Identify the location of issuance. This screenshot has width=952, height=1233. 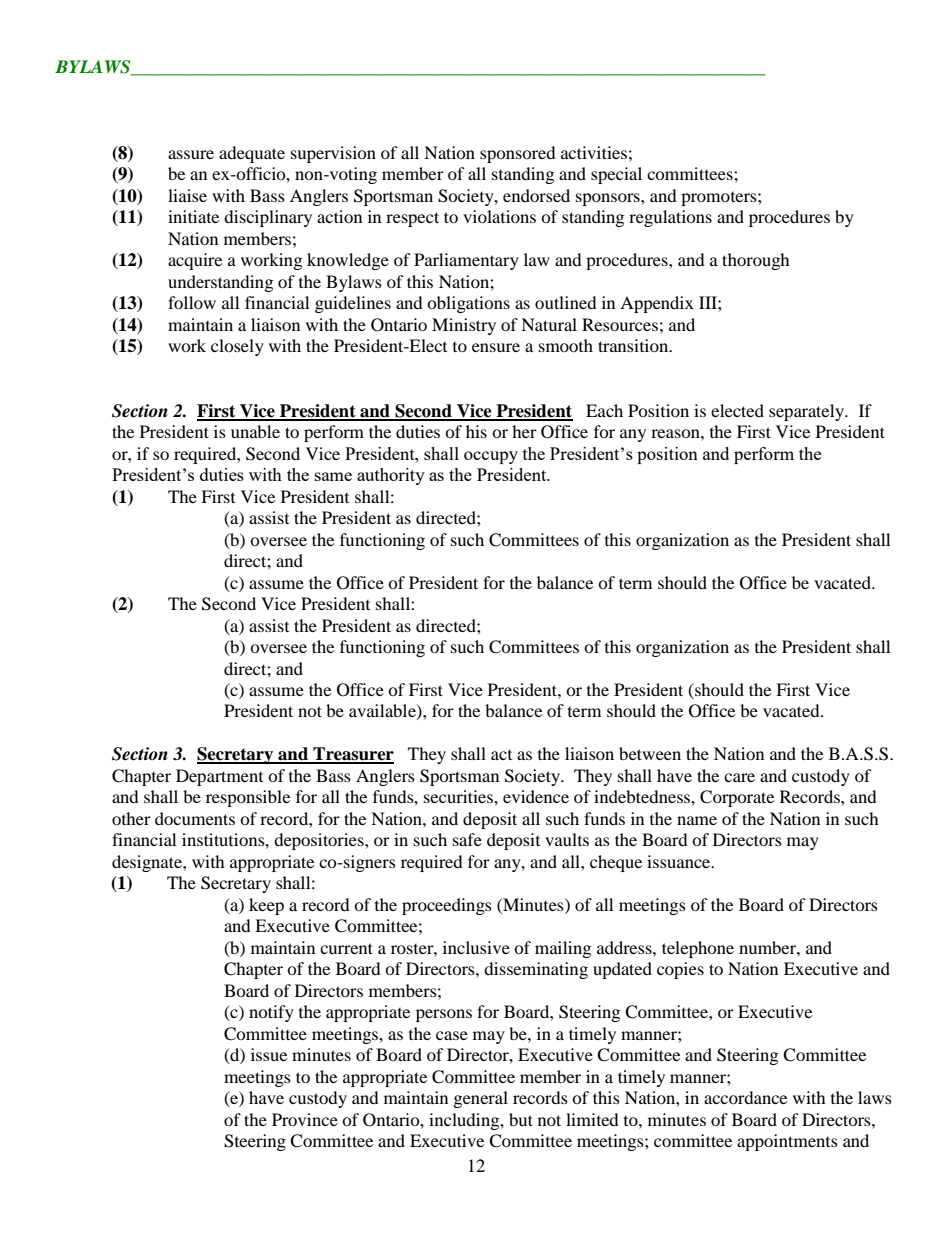
(680, 861).
